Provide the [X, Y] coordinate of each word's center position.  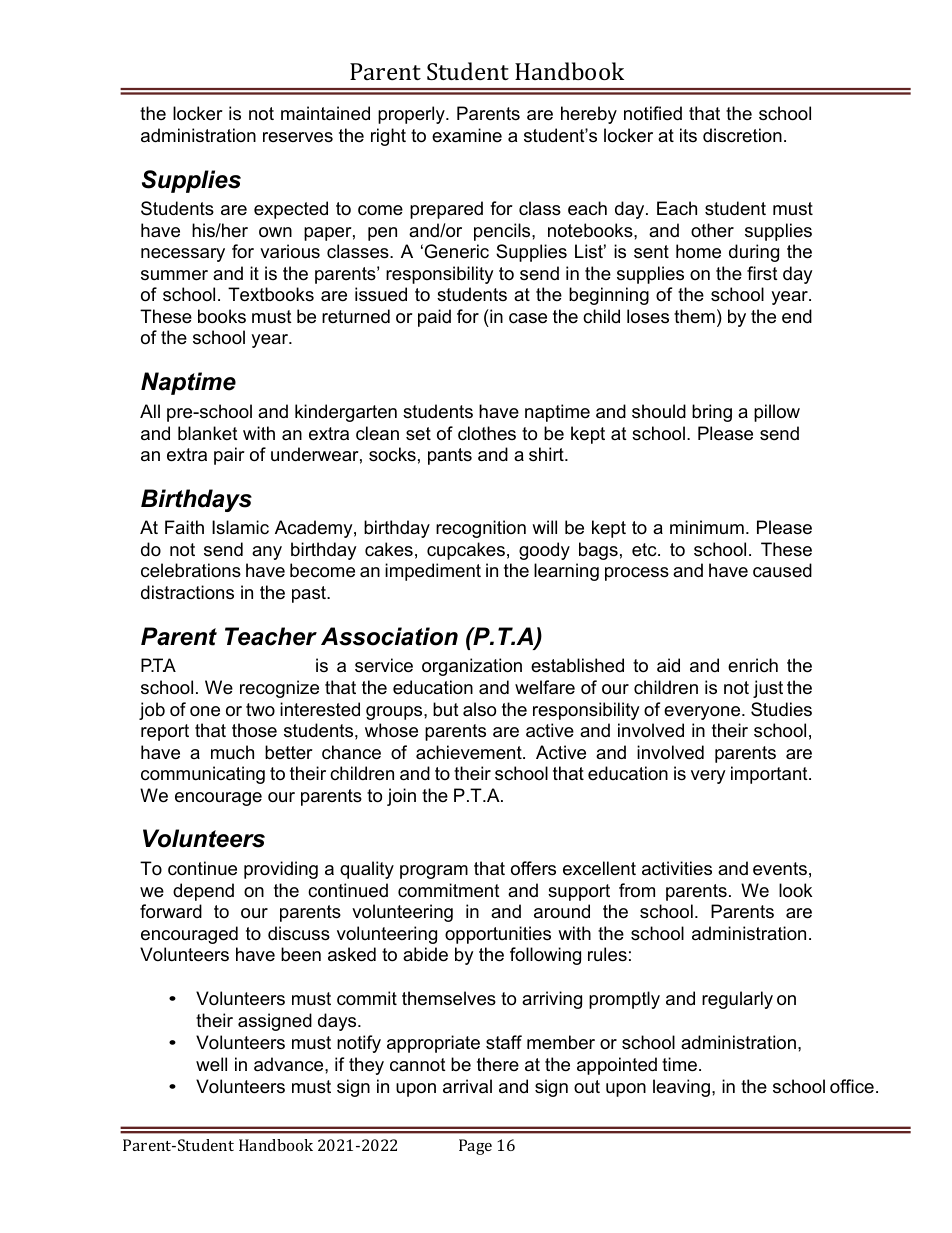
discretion [742, 135]
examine [467, 135]
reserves [298, 137]
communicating [203, 775]
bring [712, 413]
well [211, 1064]
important [770, 775]
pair [229, 456]
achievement [470, 752]
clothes [487, 433]
